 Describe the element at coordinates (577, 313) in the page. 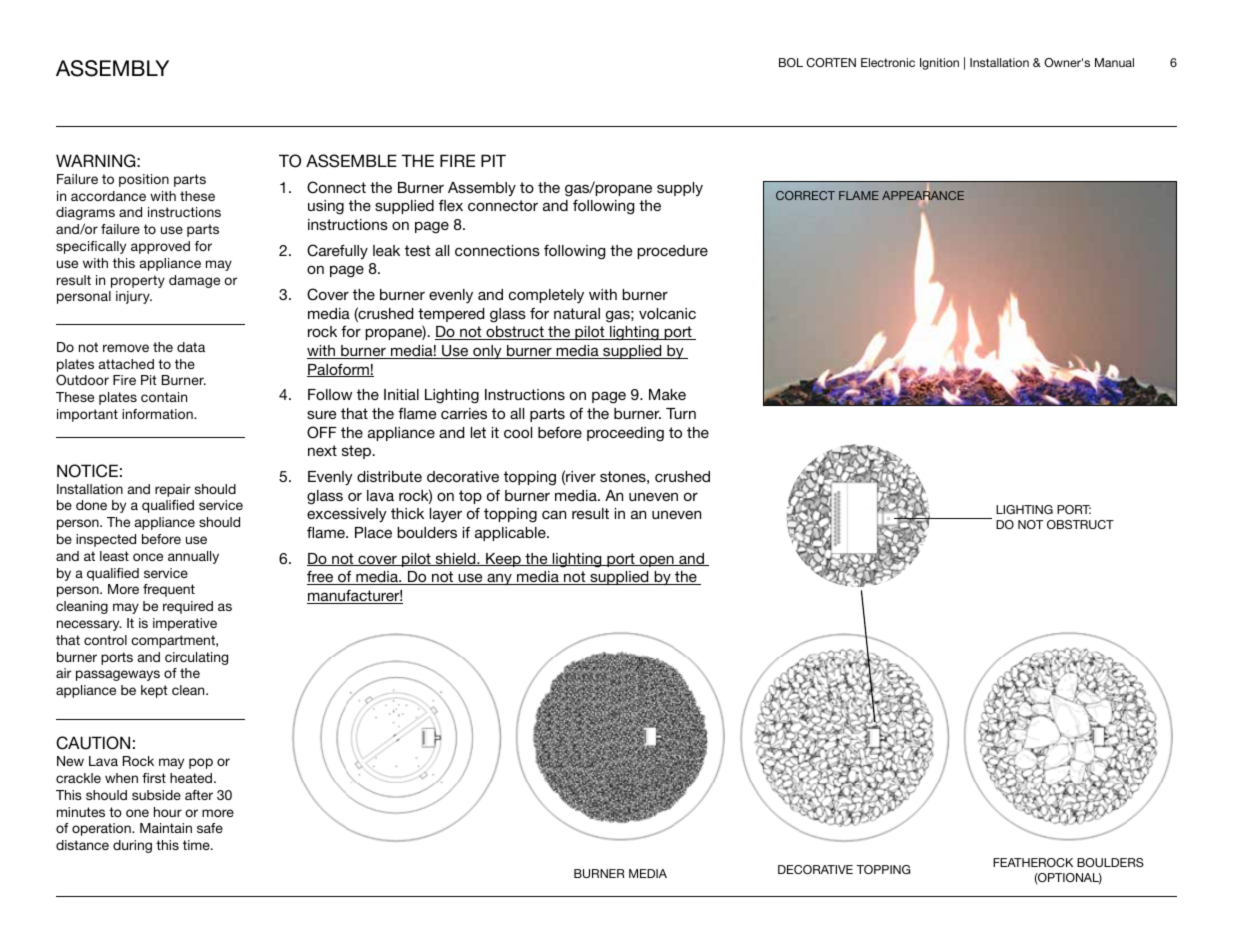

I see `natural` at that location.
